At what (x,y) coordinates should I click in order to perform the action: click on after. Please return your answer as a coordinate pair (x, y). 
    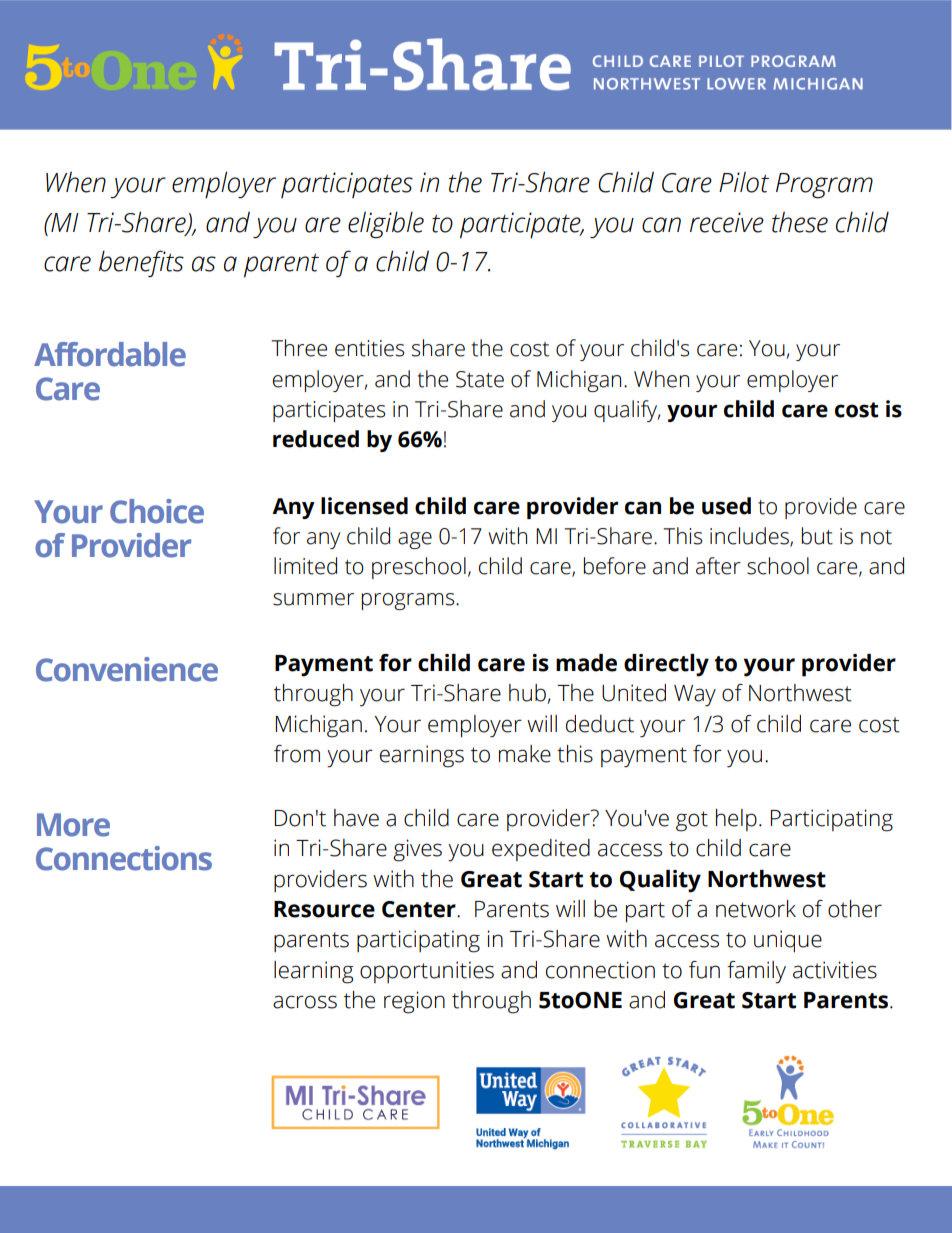
    Looking at the image, I should click on (718, 566).
